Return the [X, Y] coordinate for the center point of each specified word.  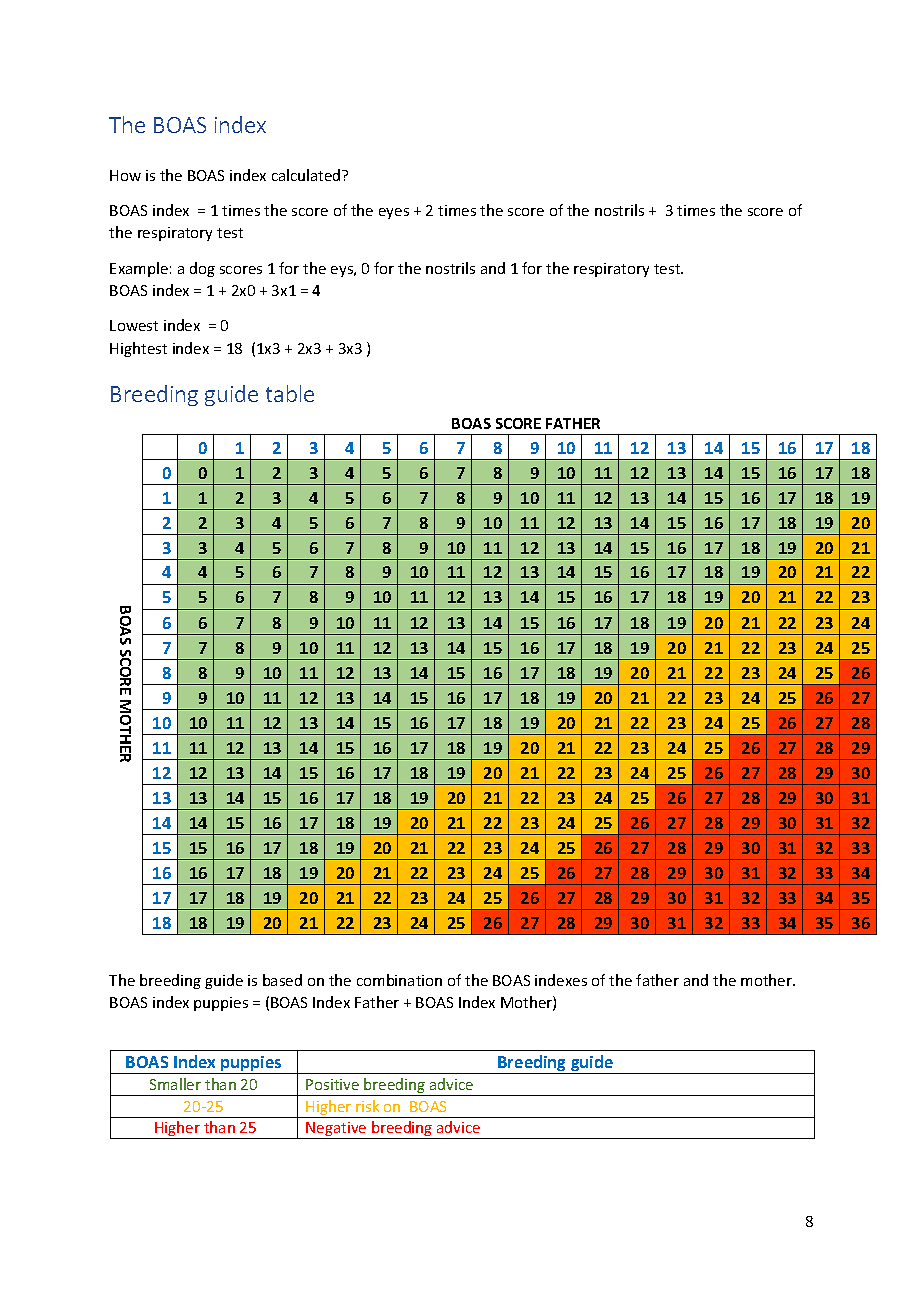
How [125, 175]
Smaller [175, 1084]
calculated [307, 175]
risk [367, 1106]
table [290, 393]
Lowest [134, 325]
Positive [332, 1084]
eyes [394, 213]
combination [399, 980]
